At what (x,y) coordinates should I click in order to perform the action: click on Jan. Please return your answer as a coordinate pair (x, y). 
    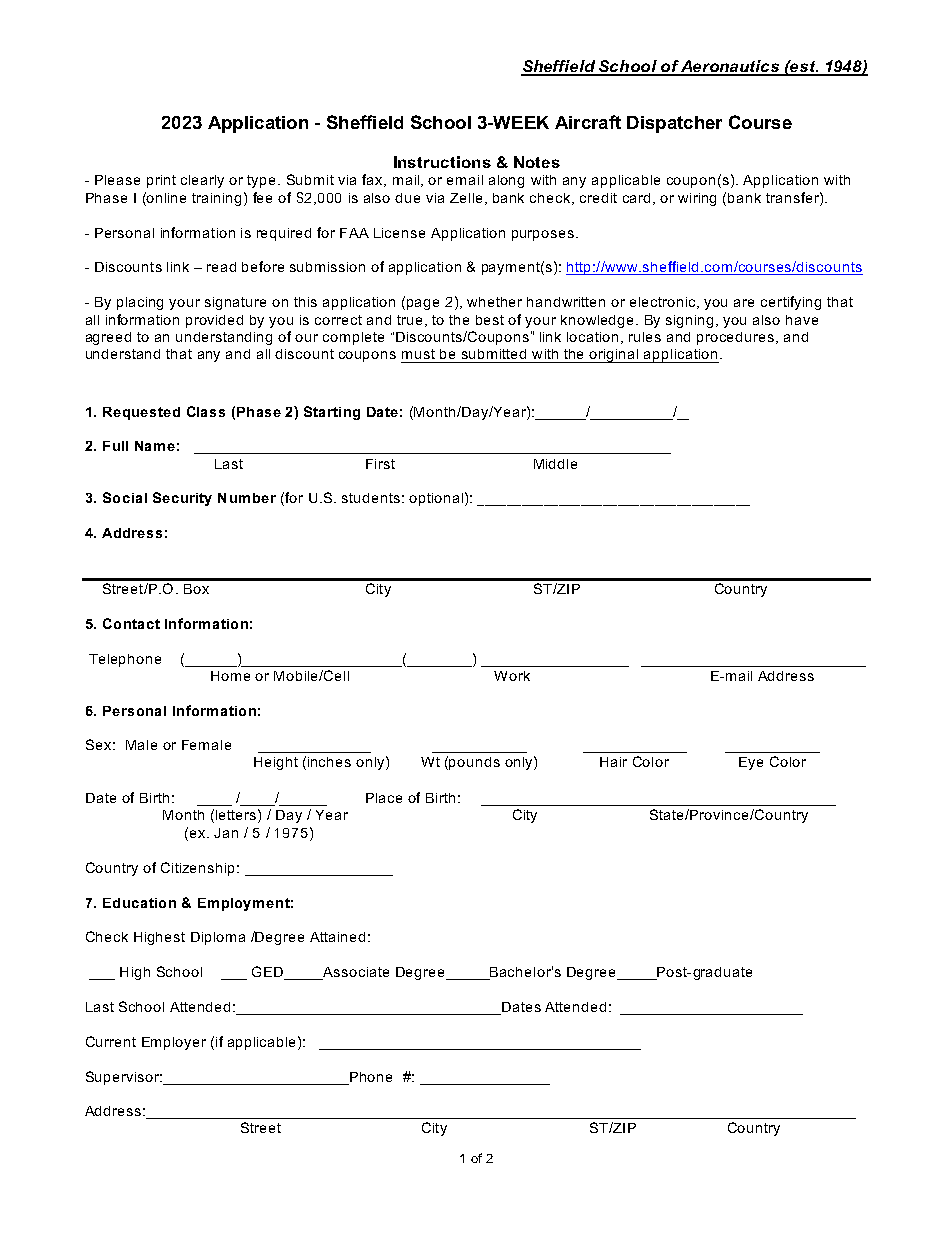
    Looking at the image, I should click on (226, 833).
